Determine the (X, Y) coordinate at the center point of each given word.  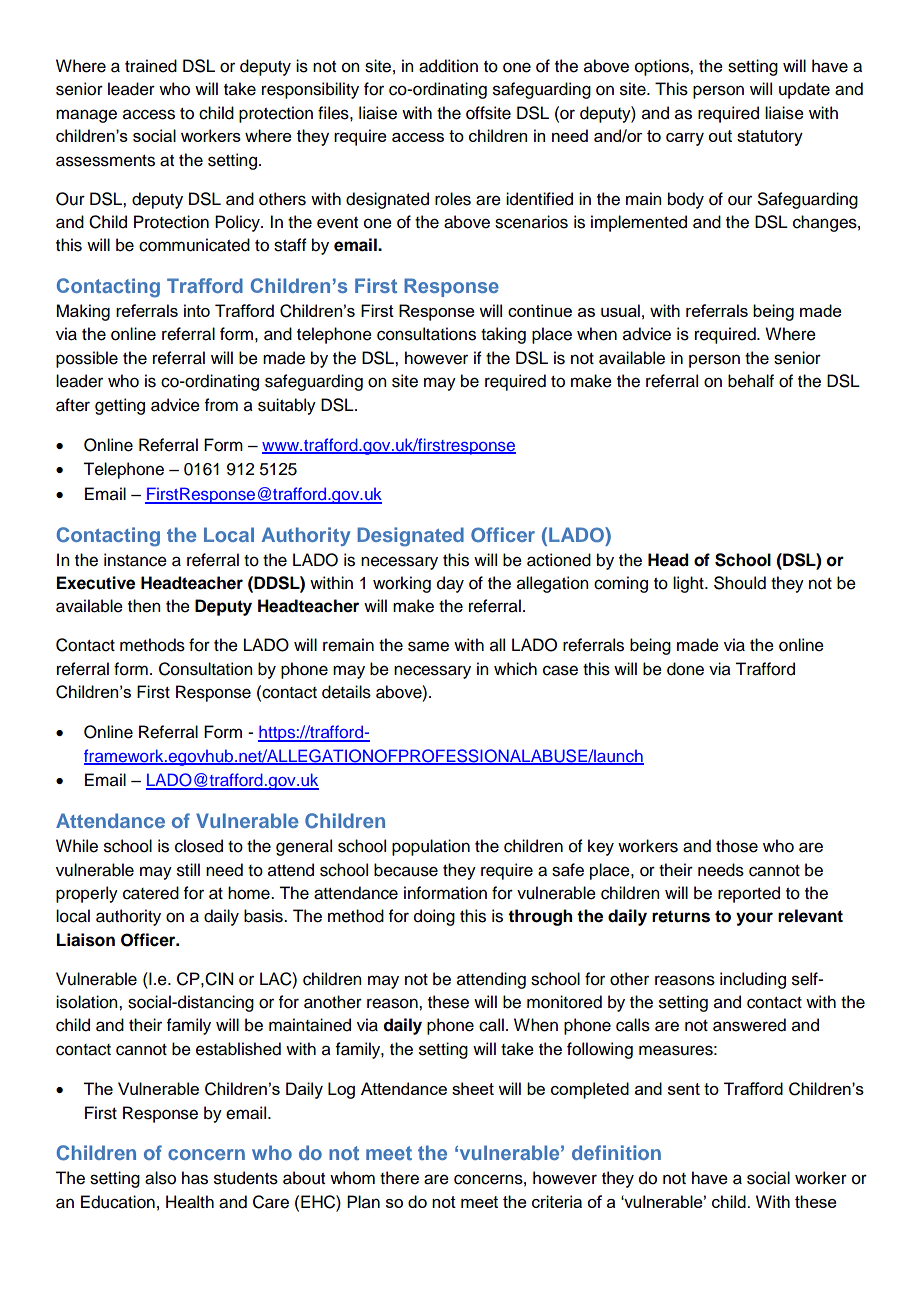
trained (151, 66)
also (160, 1178)
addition (448, 66)
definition (616, 1152)
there (399, 1178)
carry (685, 139)
